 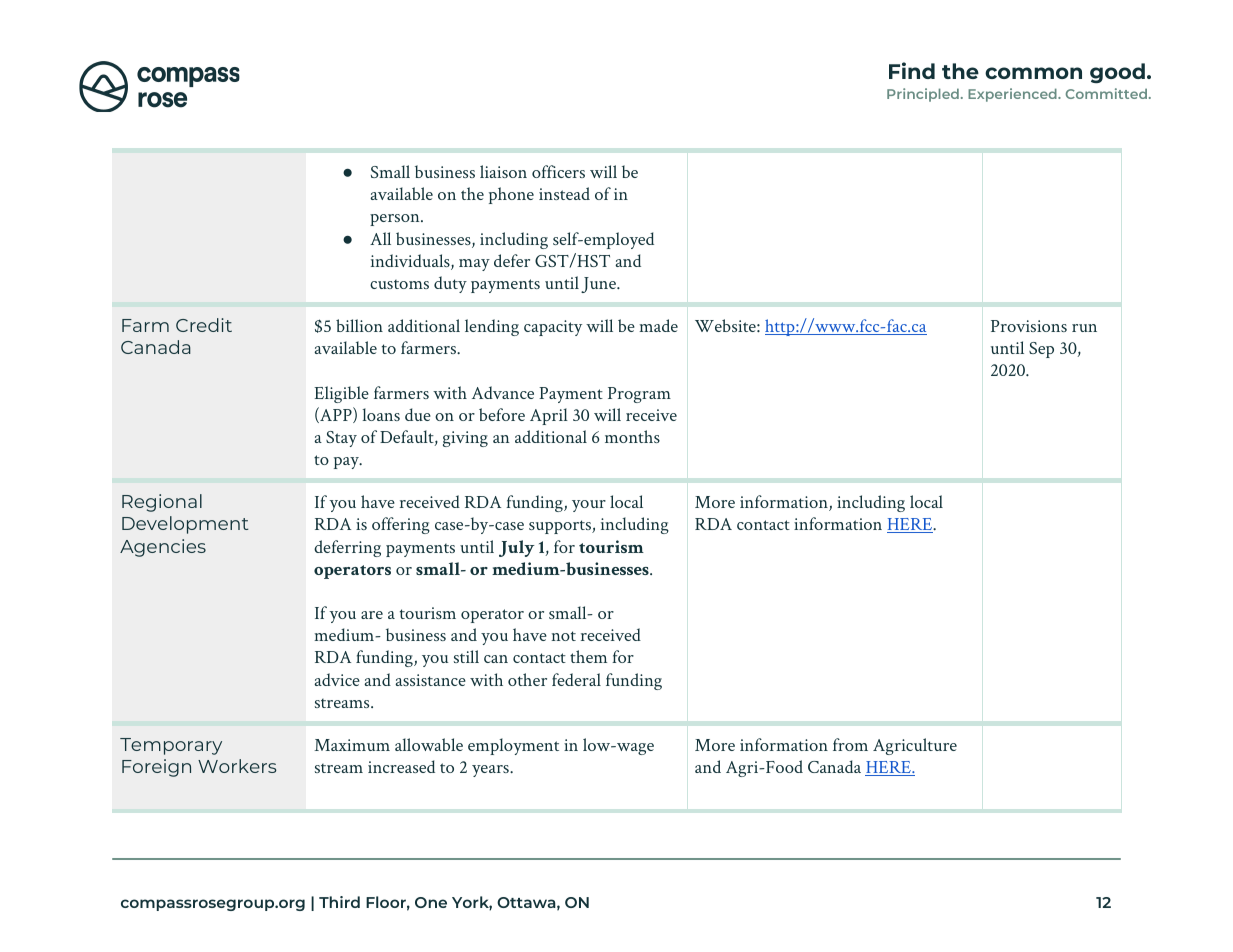 What do you see at coordinates (339, 902) in the page?
I see `Third` at bounding box center [339, 902].
